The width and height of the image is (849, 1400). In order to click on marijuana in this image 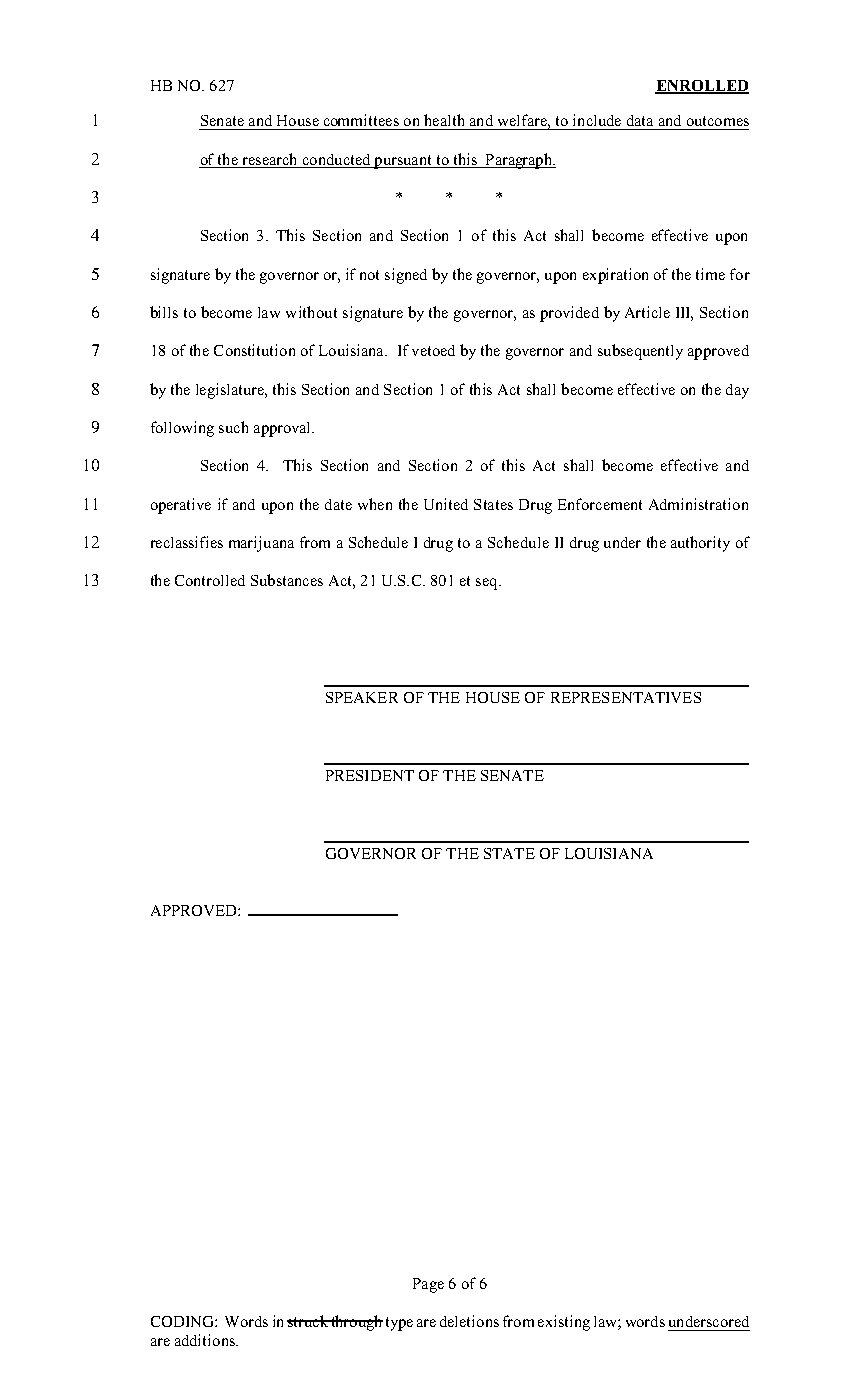, I will do `click(261, 544)`.
